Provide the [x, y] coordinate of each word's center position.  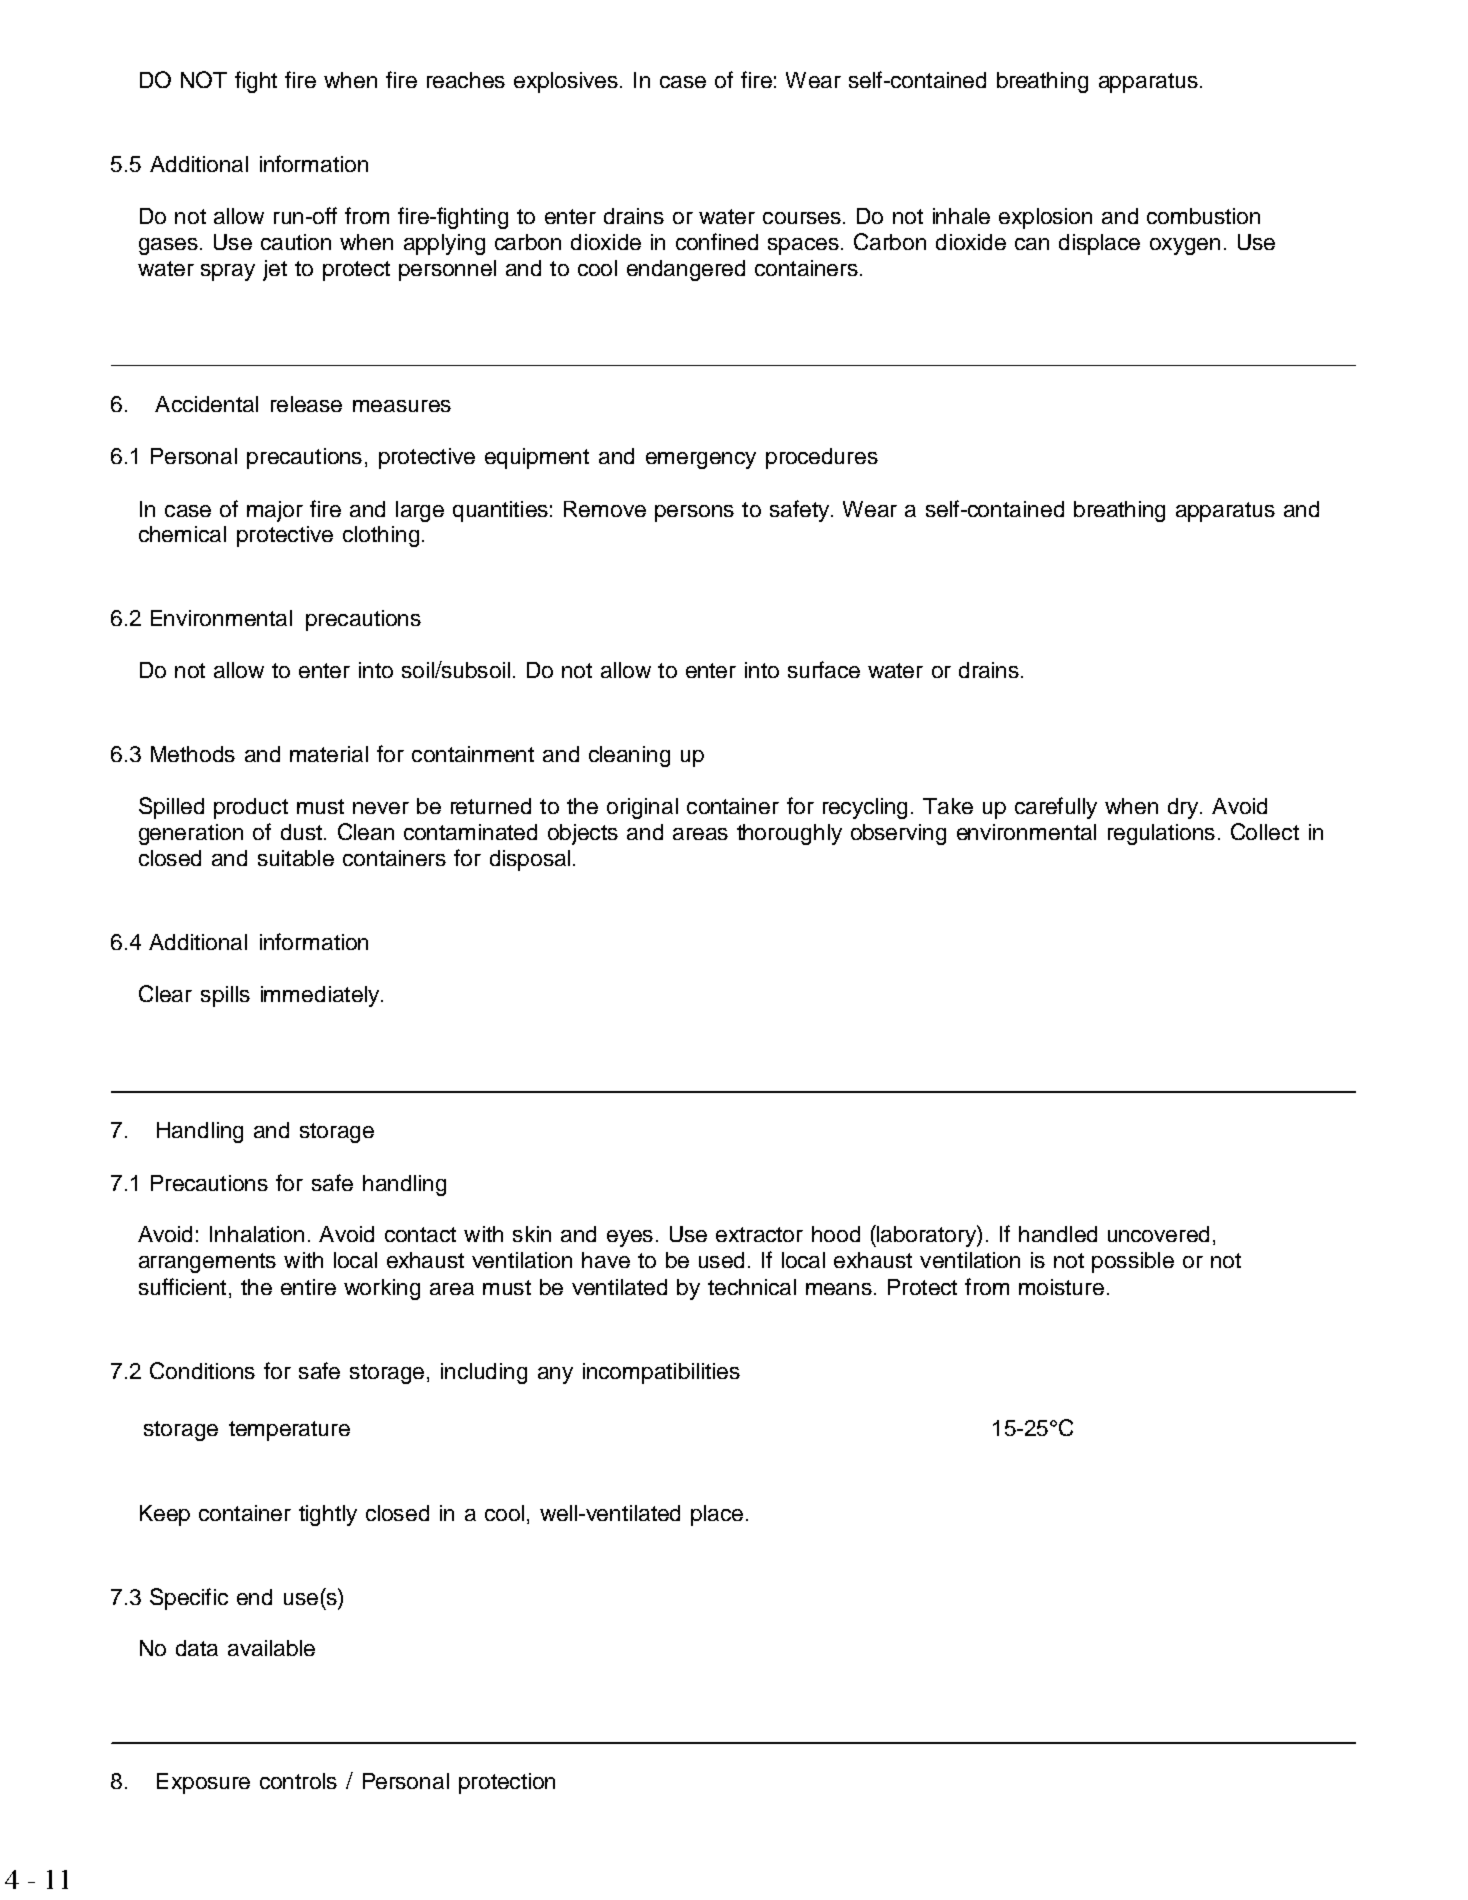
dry [1184, 808]
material [329, 754]
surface [824, 669]
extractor [759, 1234]
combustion [1203, 216]
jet [275, 270]
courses [802, 218]
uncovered [1158, 1234]
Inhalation [257, 1234]
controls [298, 1781]
